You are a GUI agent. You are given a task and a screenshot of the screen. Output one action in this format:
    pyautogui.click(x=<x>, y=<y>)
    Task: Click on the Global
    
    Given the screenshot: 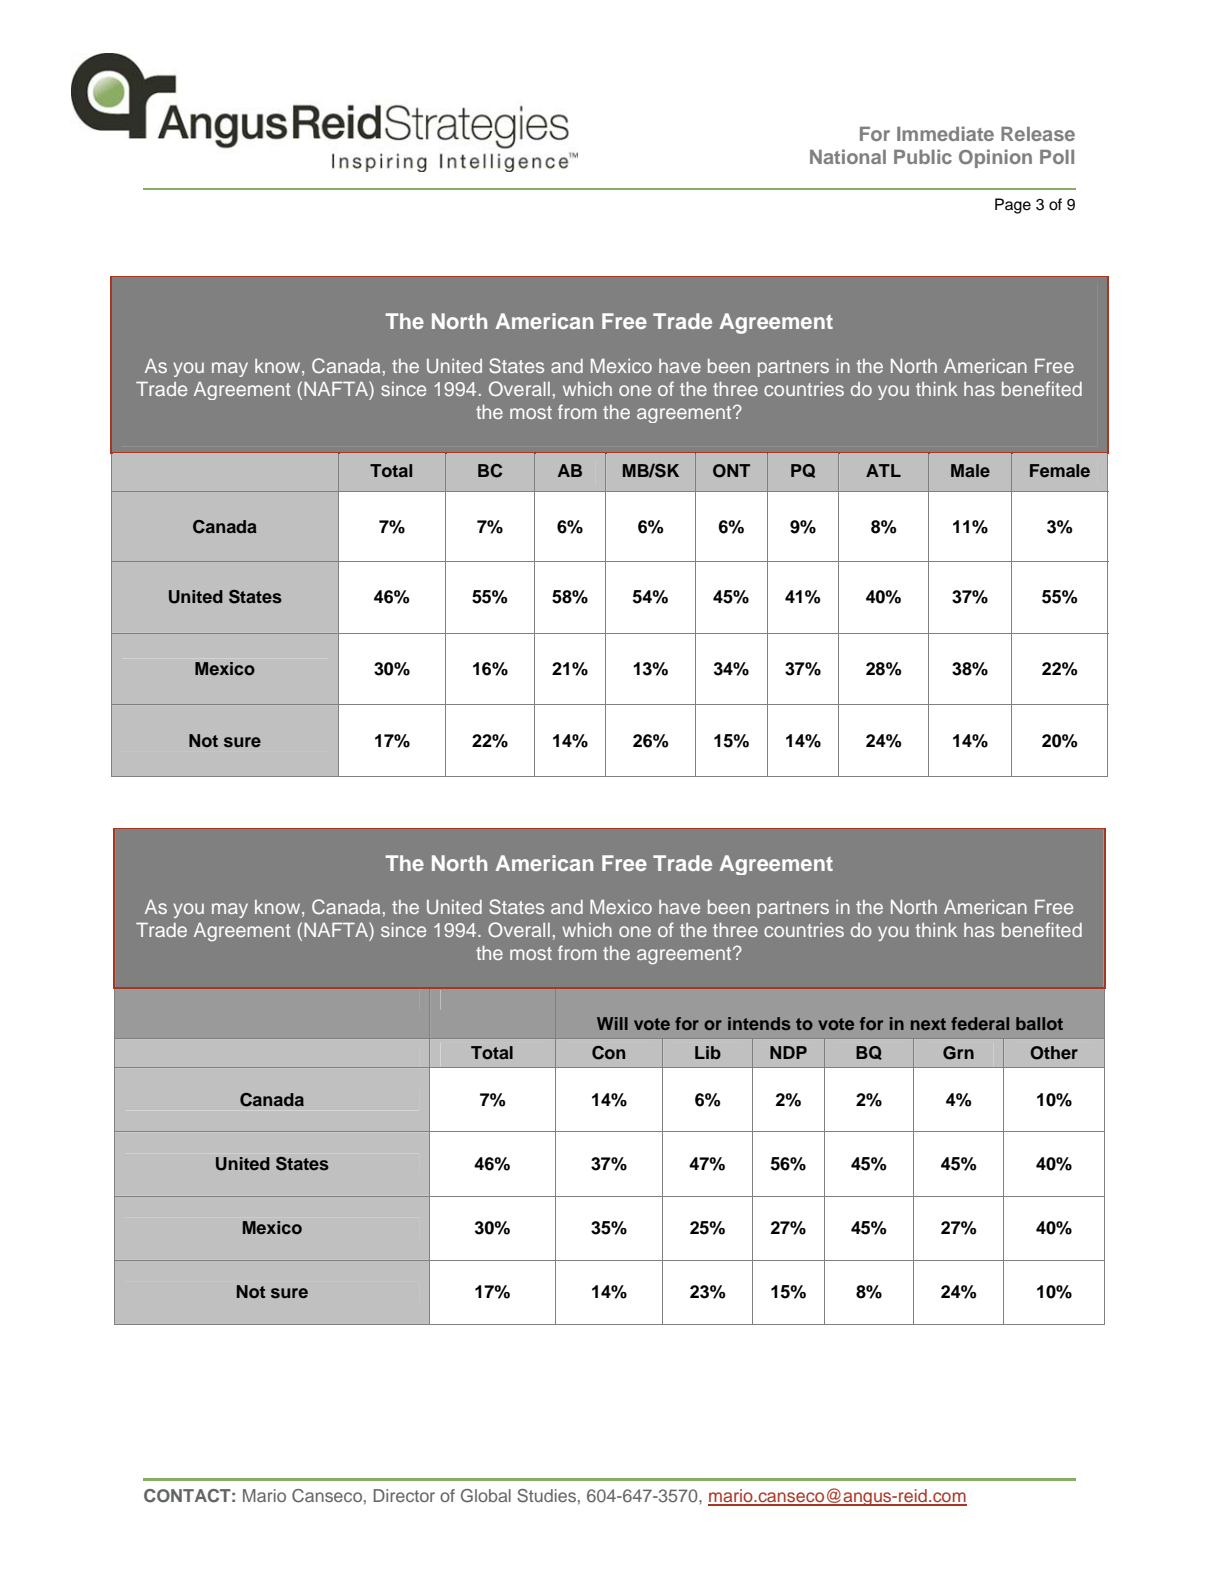 What is the action you would take?
    pyautogui.click(x=486, y=1496)
